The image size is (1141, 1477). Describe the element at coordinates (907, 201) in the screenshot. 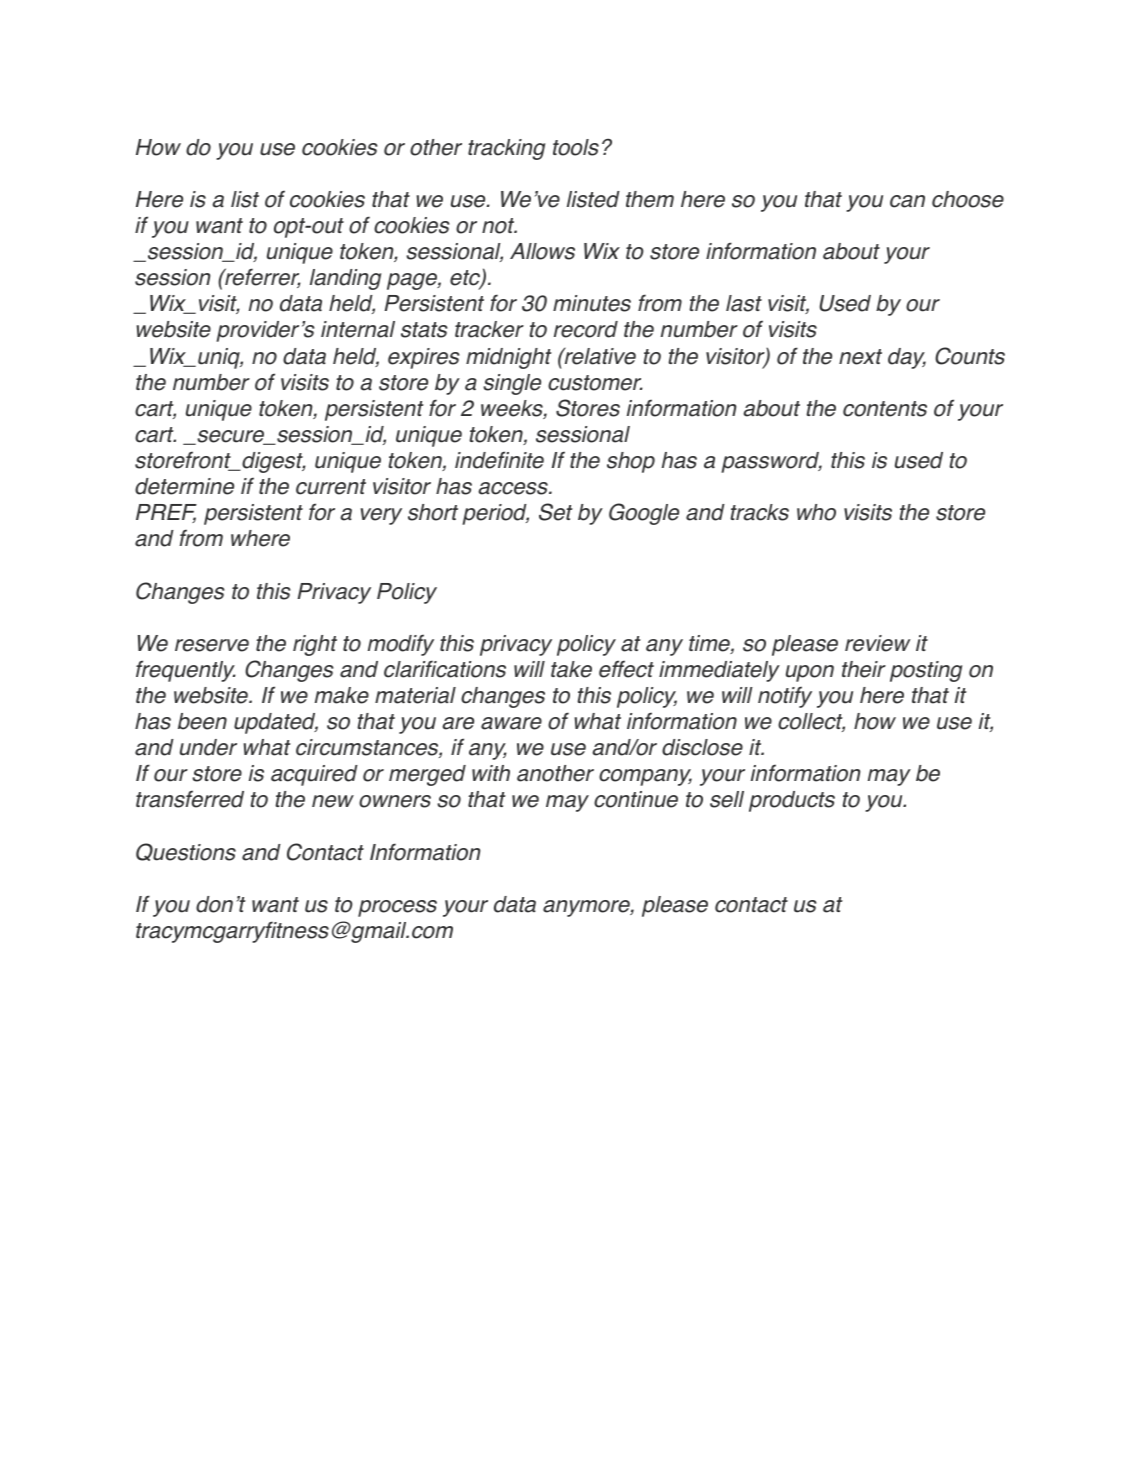

I see `can` at that location.
